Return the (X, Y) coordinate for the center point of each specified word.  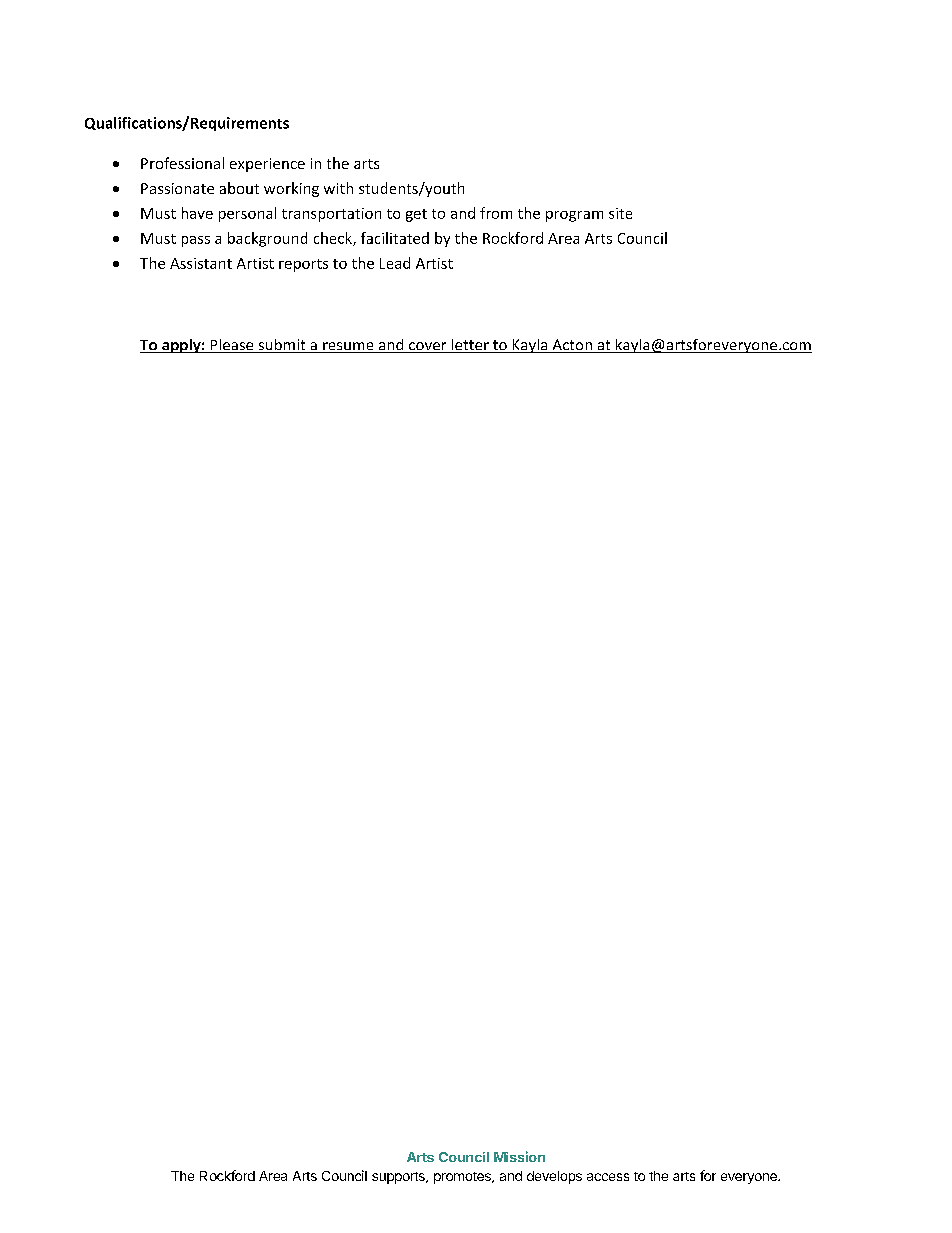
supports (399, 1178)
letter (470, 346)
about (239, 188)
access (608, 1177)
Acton (572, 346)
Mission (519, 1156)
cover (428, 347)
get (416, 215)
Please (232, 346)
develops (554, 1177)
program (574, 216)
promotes (463, 1178)
